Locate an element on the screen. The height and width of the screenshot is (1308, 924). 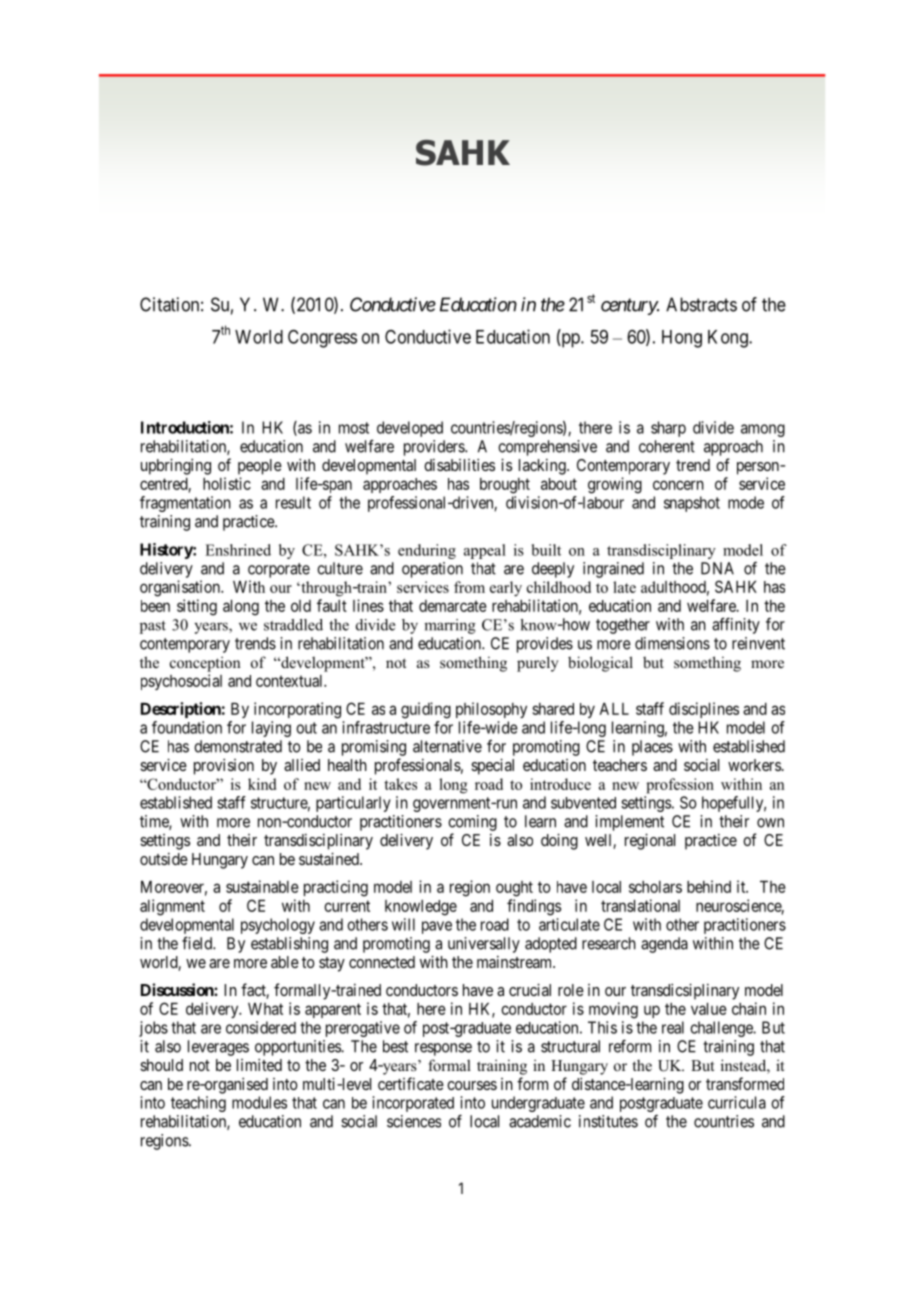
teaching is located at coordinates (198, 1104).
